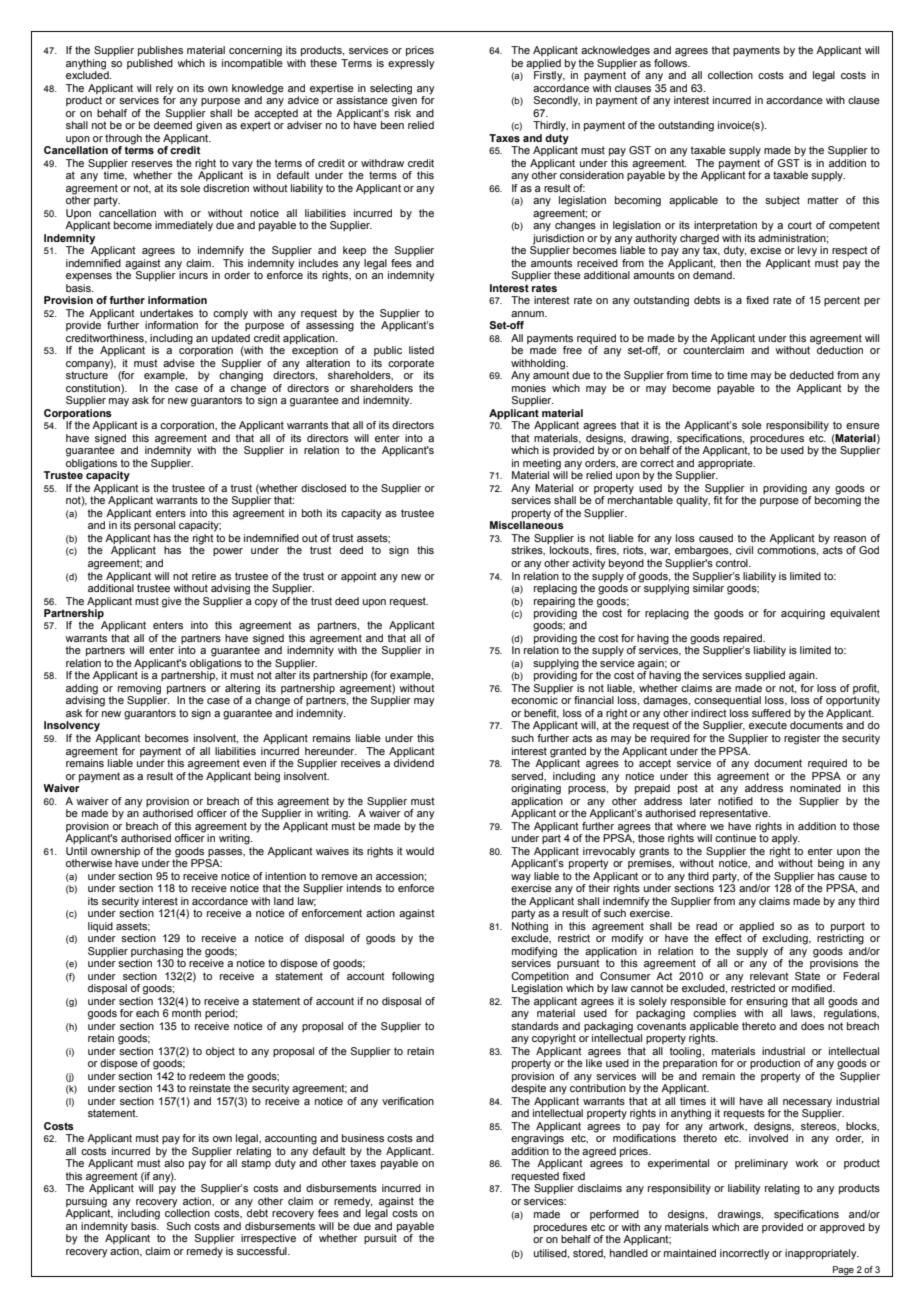  Describe the element at coordinates (165, 89) in the screenshot. I see `rely` at that location.
